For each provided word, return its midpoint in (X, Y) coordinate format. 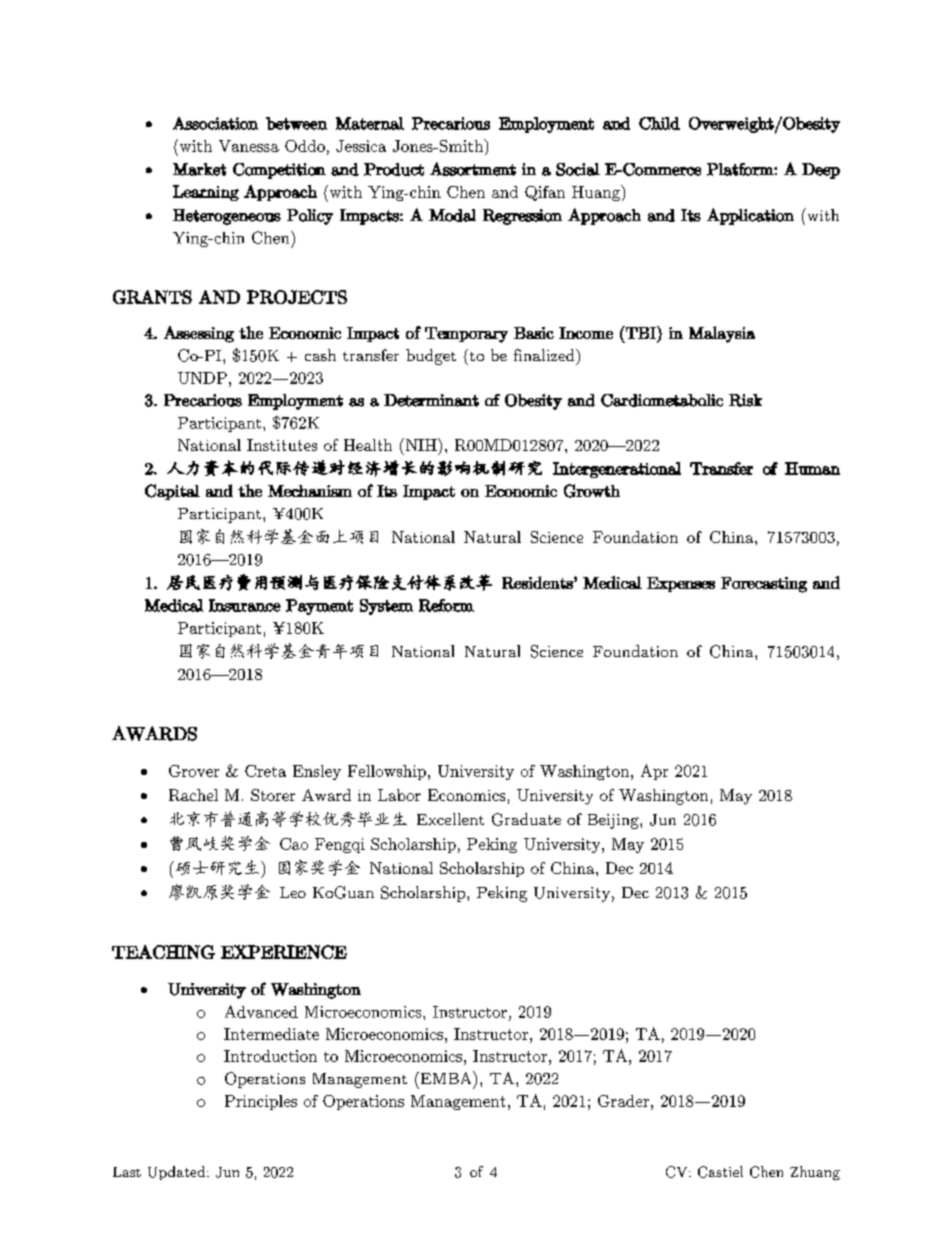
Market (199, 169)
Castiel (720, 1172)
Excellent (450, 819)
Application (750, 216)
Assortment (473, 169)
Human (812, 468)
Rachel (193, 795)
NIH (421, 444)
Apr (654, 772)
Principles (261, 1102)
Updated (178, 1173)
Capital (172, 492)
